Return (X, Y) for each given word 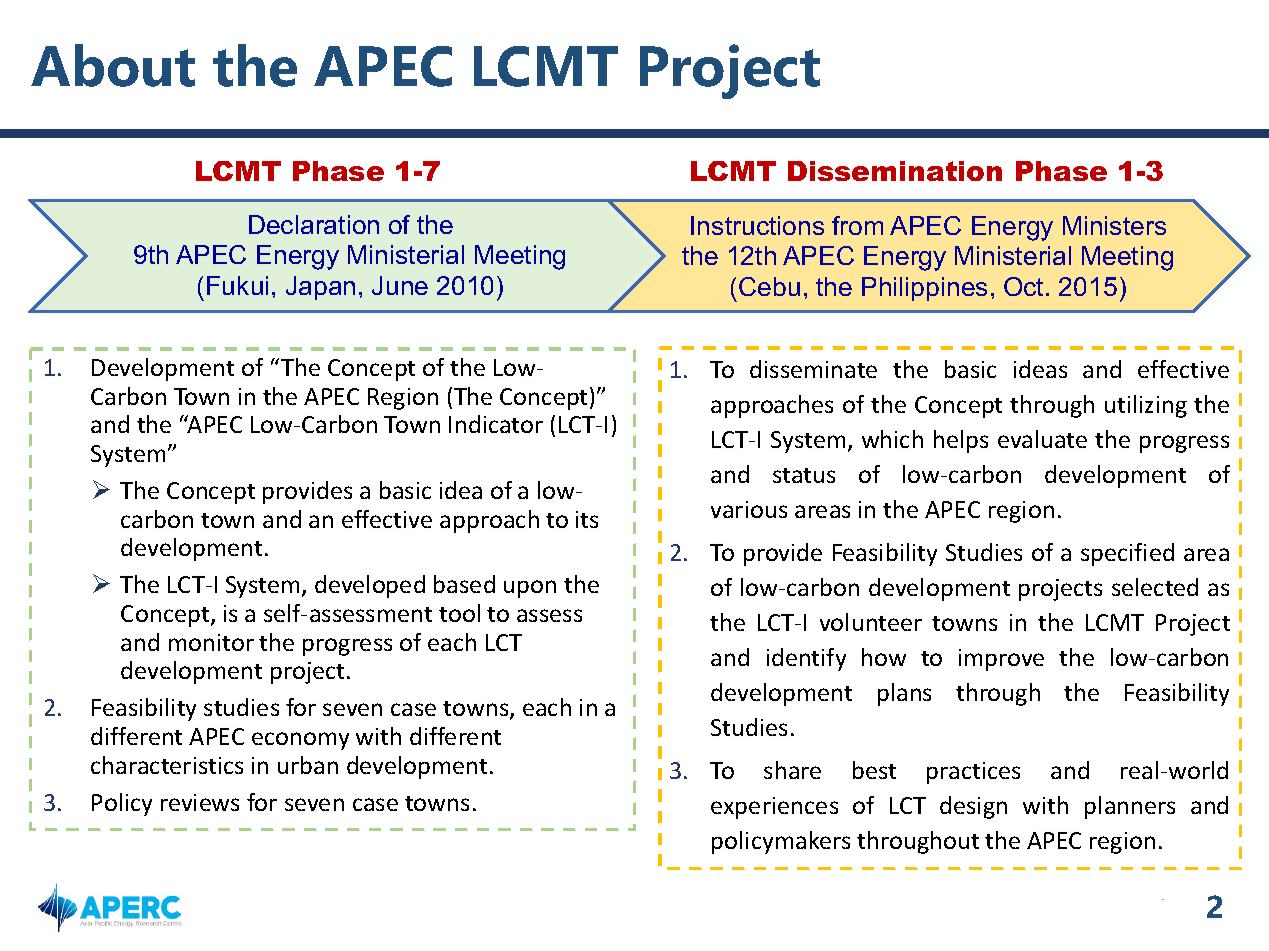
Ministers (1114, 225)
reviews (200, 802)
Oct (1025, 286)
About (113, 65)
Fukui (237, 285)
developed (370, 586)
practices (973, 773)
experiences (774, 808)
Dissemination (895, 171)
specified (1127, 554)
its (587, 519)
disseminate (813, 369)
